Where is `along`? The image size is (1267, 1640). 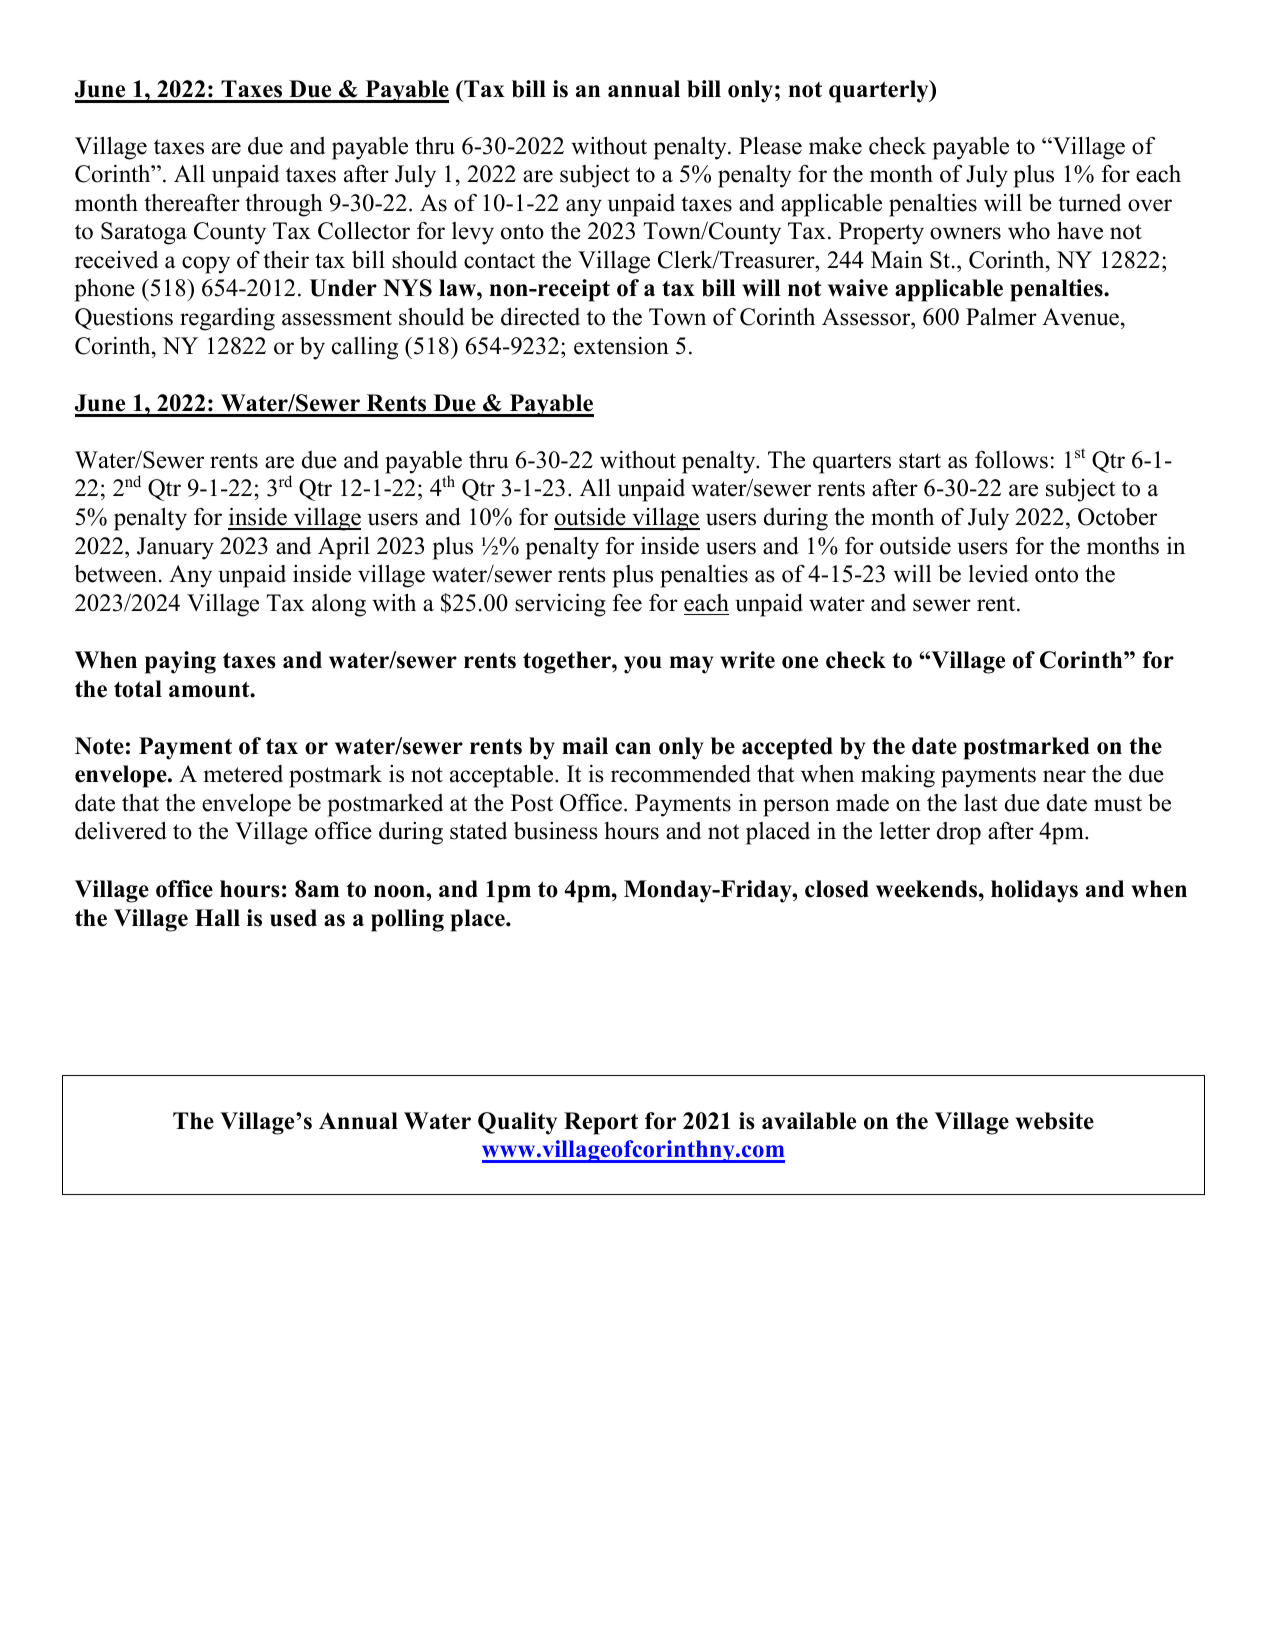 along is located at coordinates (339, 605).
